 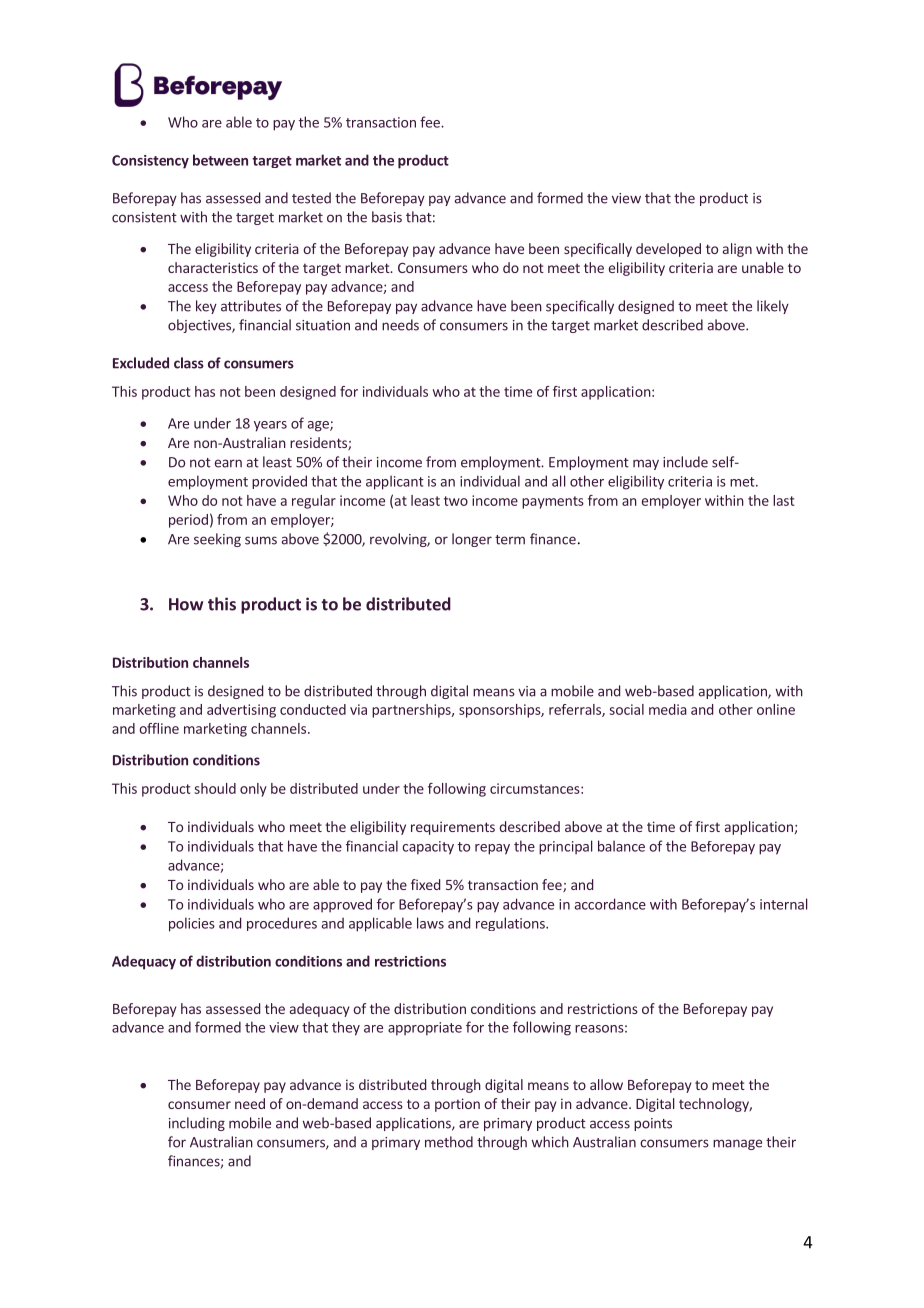 What do you see at coordinates (737, 250) in the page?
I see `align` at bounding box center [737, 250].
